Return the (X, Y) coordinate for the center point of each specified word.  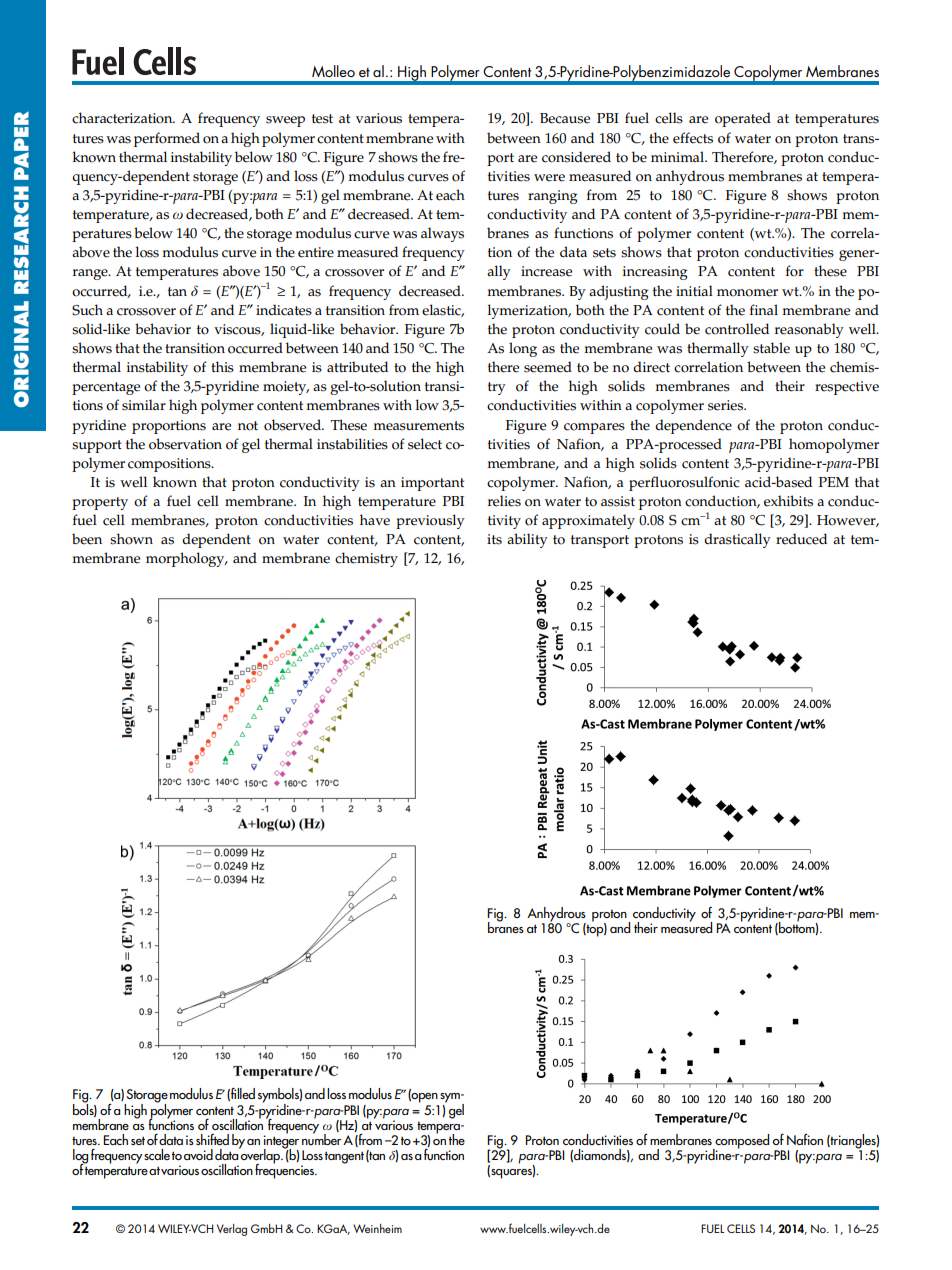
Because (565, 118)
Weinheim (377, 1228)
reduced (801, 539)
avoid (198, 1154)
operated (743, 119)
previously (430, 521)
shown (131, 539)
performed (167, 139)
